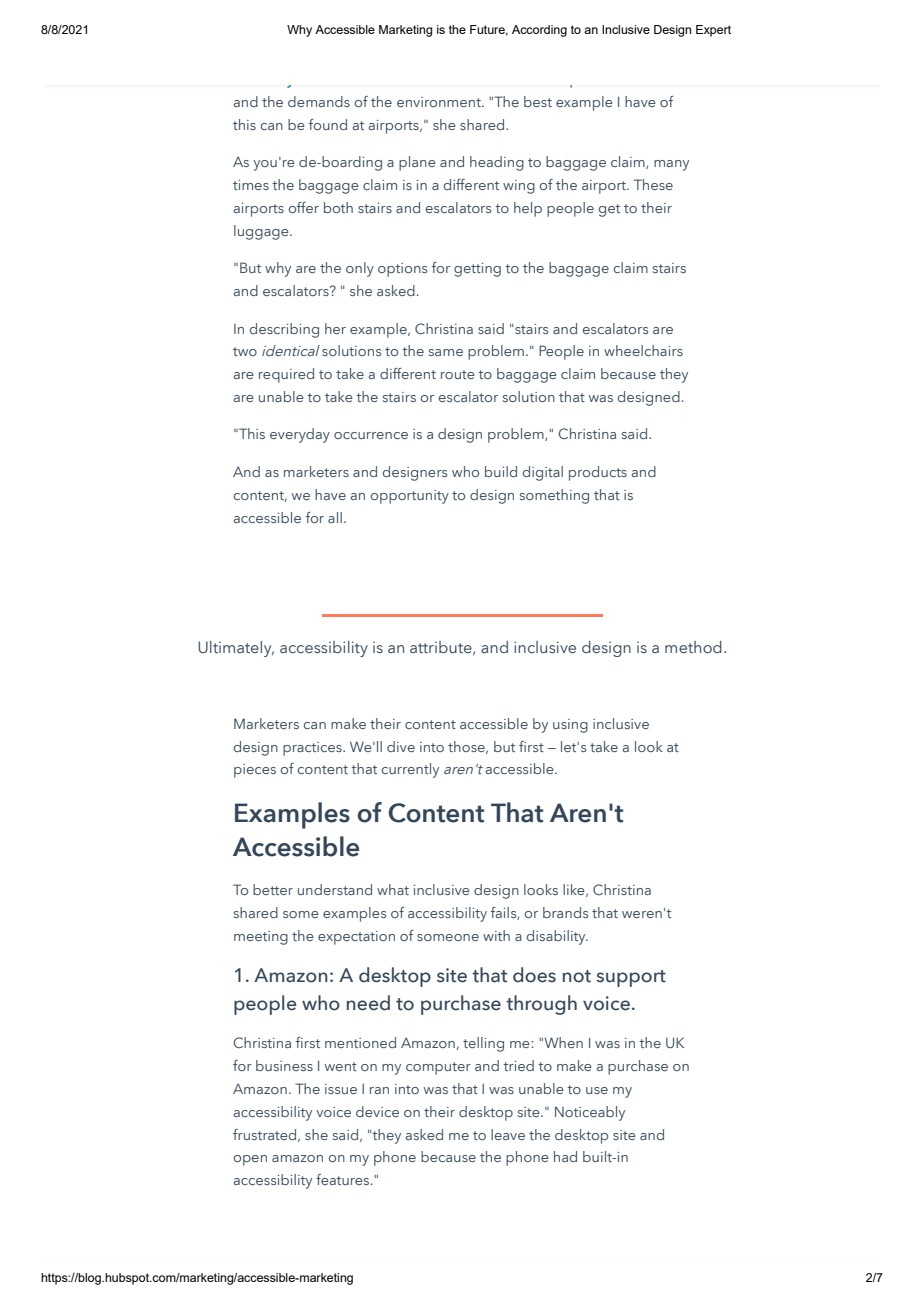  I want to click on practices, so click(313, 749).
